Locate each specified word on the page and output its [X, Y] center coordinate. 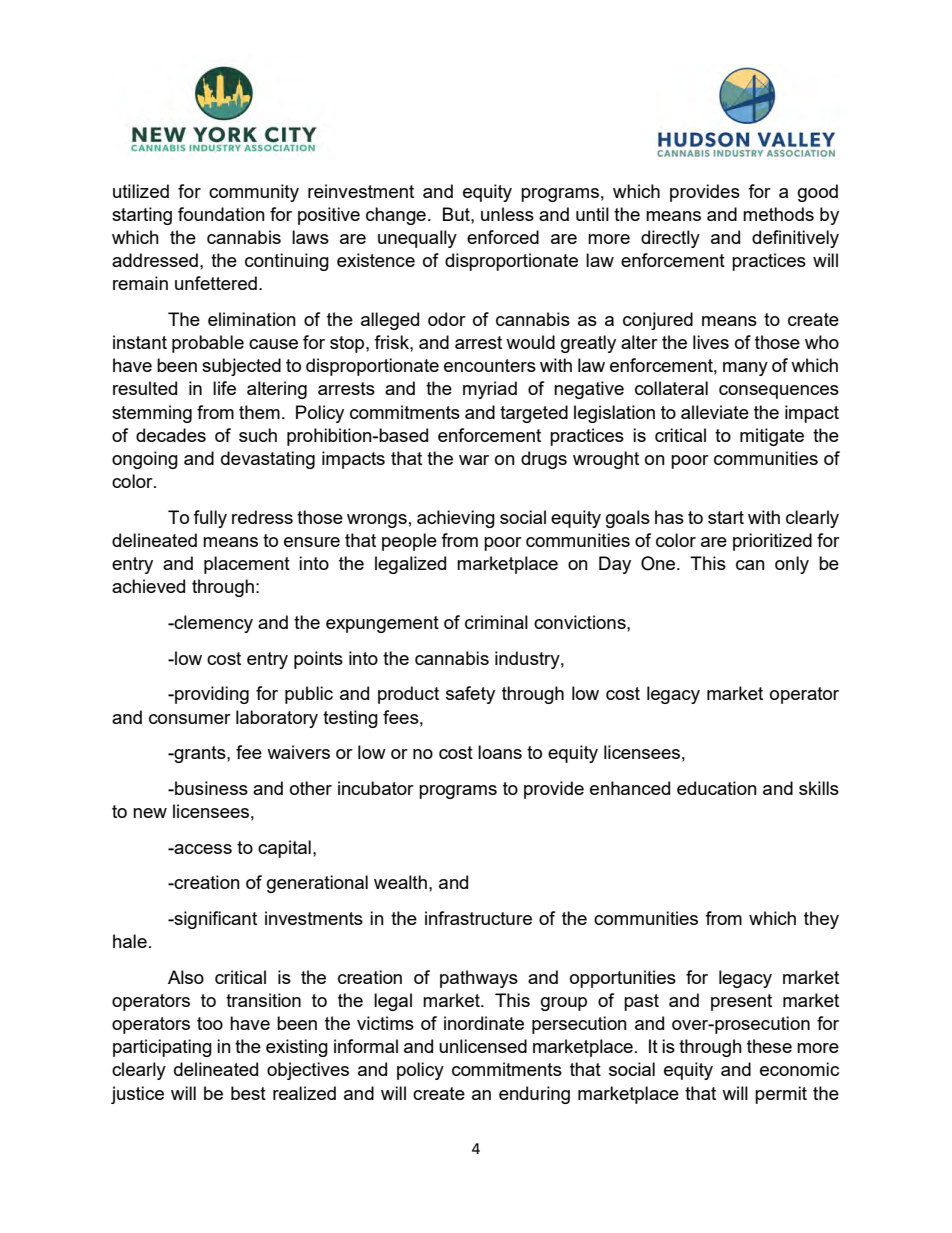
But [457, 214]
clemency [212, 624]
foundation [221, 214]
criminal [496, 622]
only [792, 565]
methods [778, 214]
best [248, 1093]
